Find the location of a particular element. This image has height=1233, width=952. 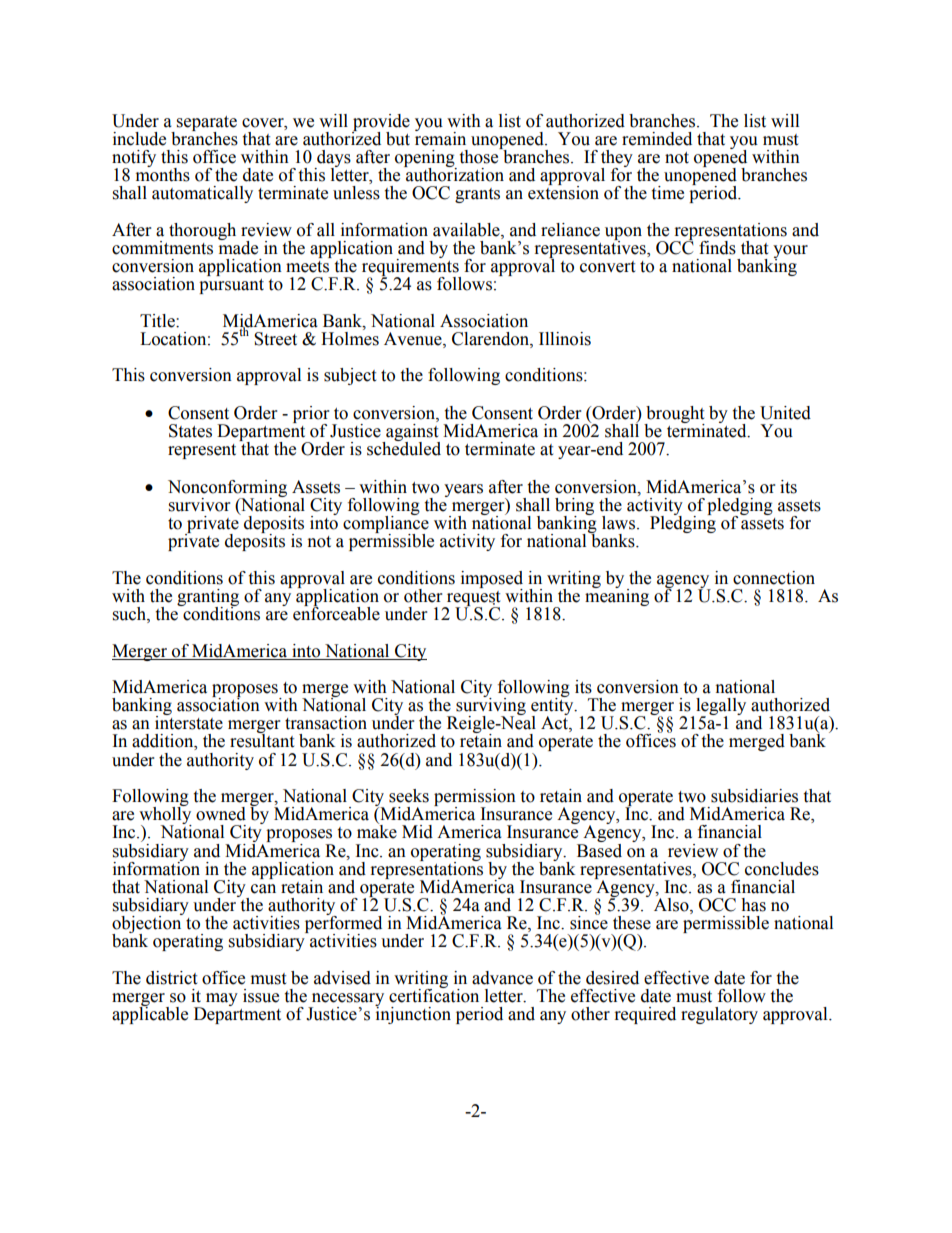

reminded is located at coordinates (657, 139).
